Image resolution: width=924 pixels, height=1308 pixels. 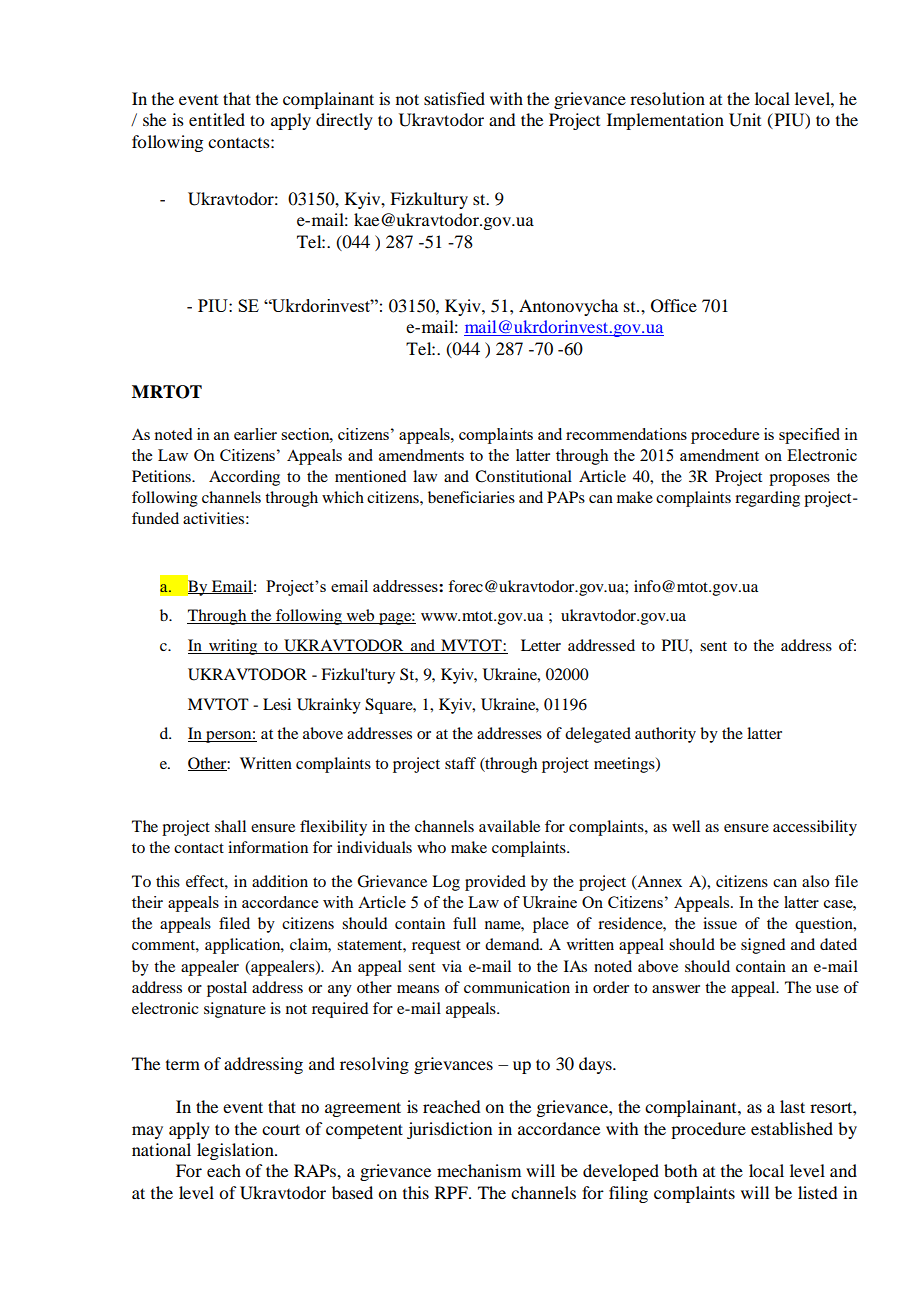 What do you see at coordinates (720, 923) in the page?
I see `issue` at bounding box center [720, 923].
